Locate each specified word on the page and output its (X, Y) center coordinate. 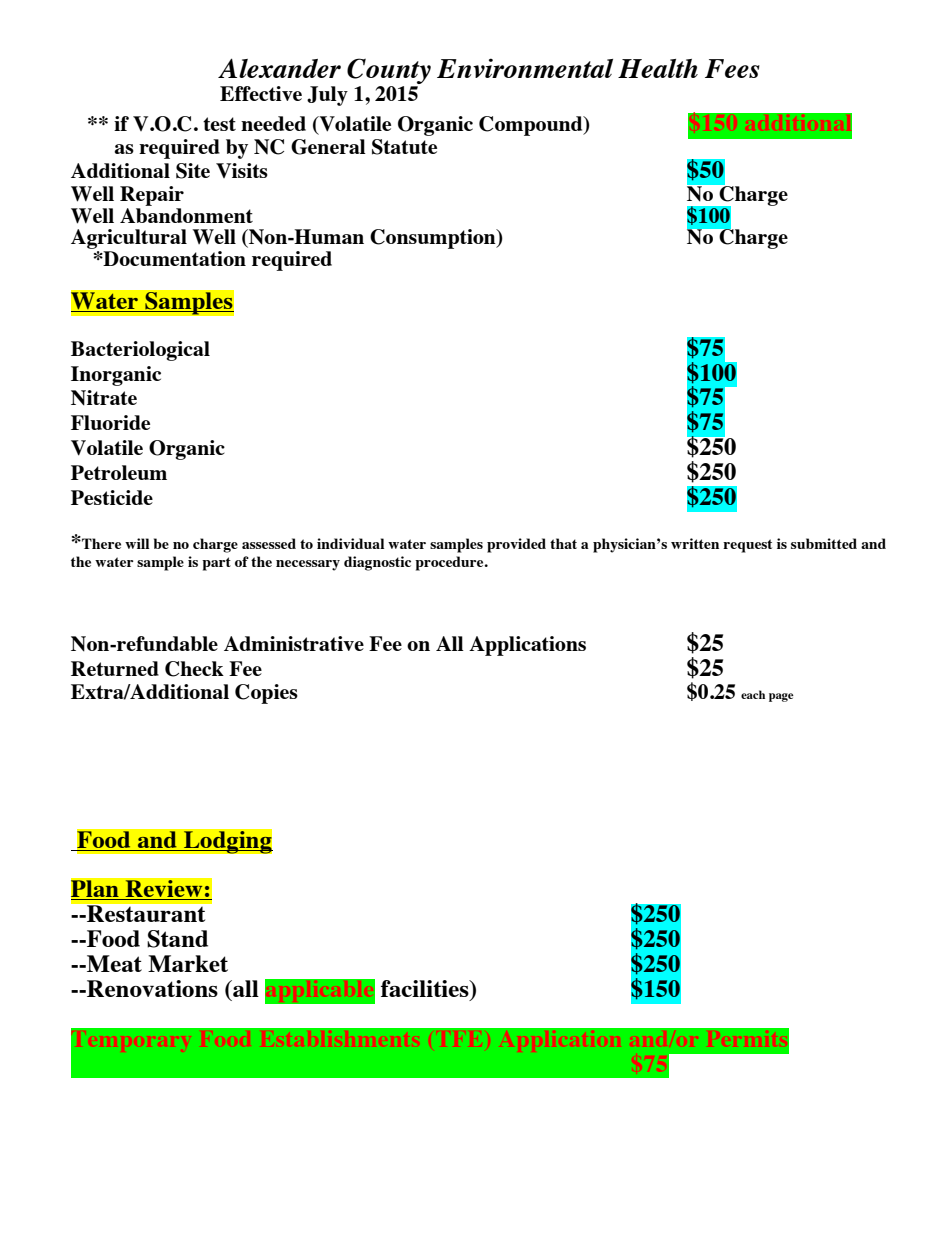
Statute (404, 147)
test (219, 124)
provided (516, 545)
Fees (732, 68)
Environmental (525, 68)
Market (188, 963)
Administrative (294, 643)
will (137, 543)
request (747, 546)
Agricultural (129, 239)
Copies (266, 694)
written (695, 543)
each (753, 694)
